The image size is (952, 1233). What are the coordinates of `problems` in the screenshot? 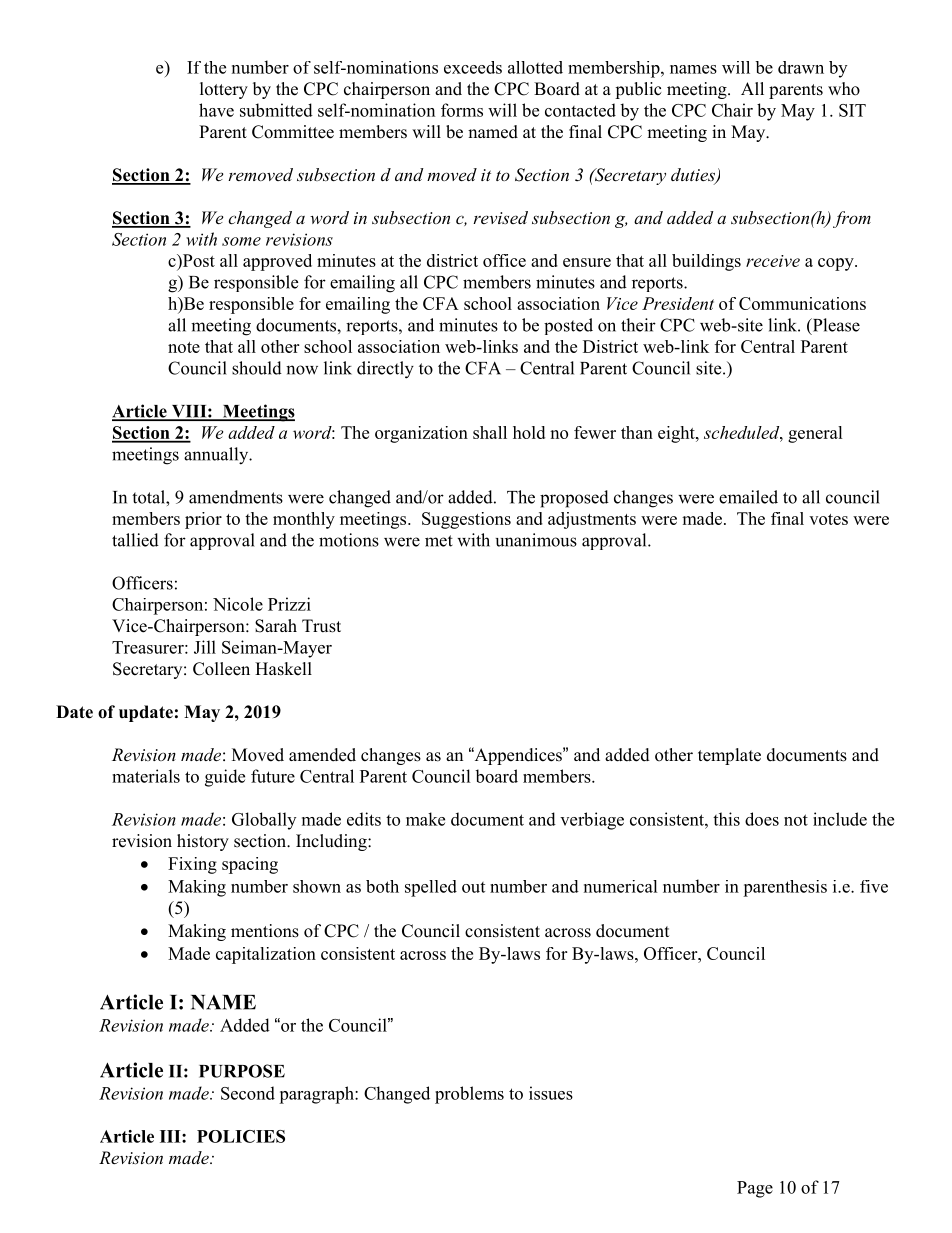 It's located at (469, 1095).
